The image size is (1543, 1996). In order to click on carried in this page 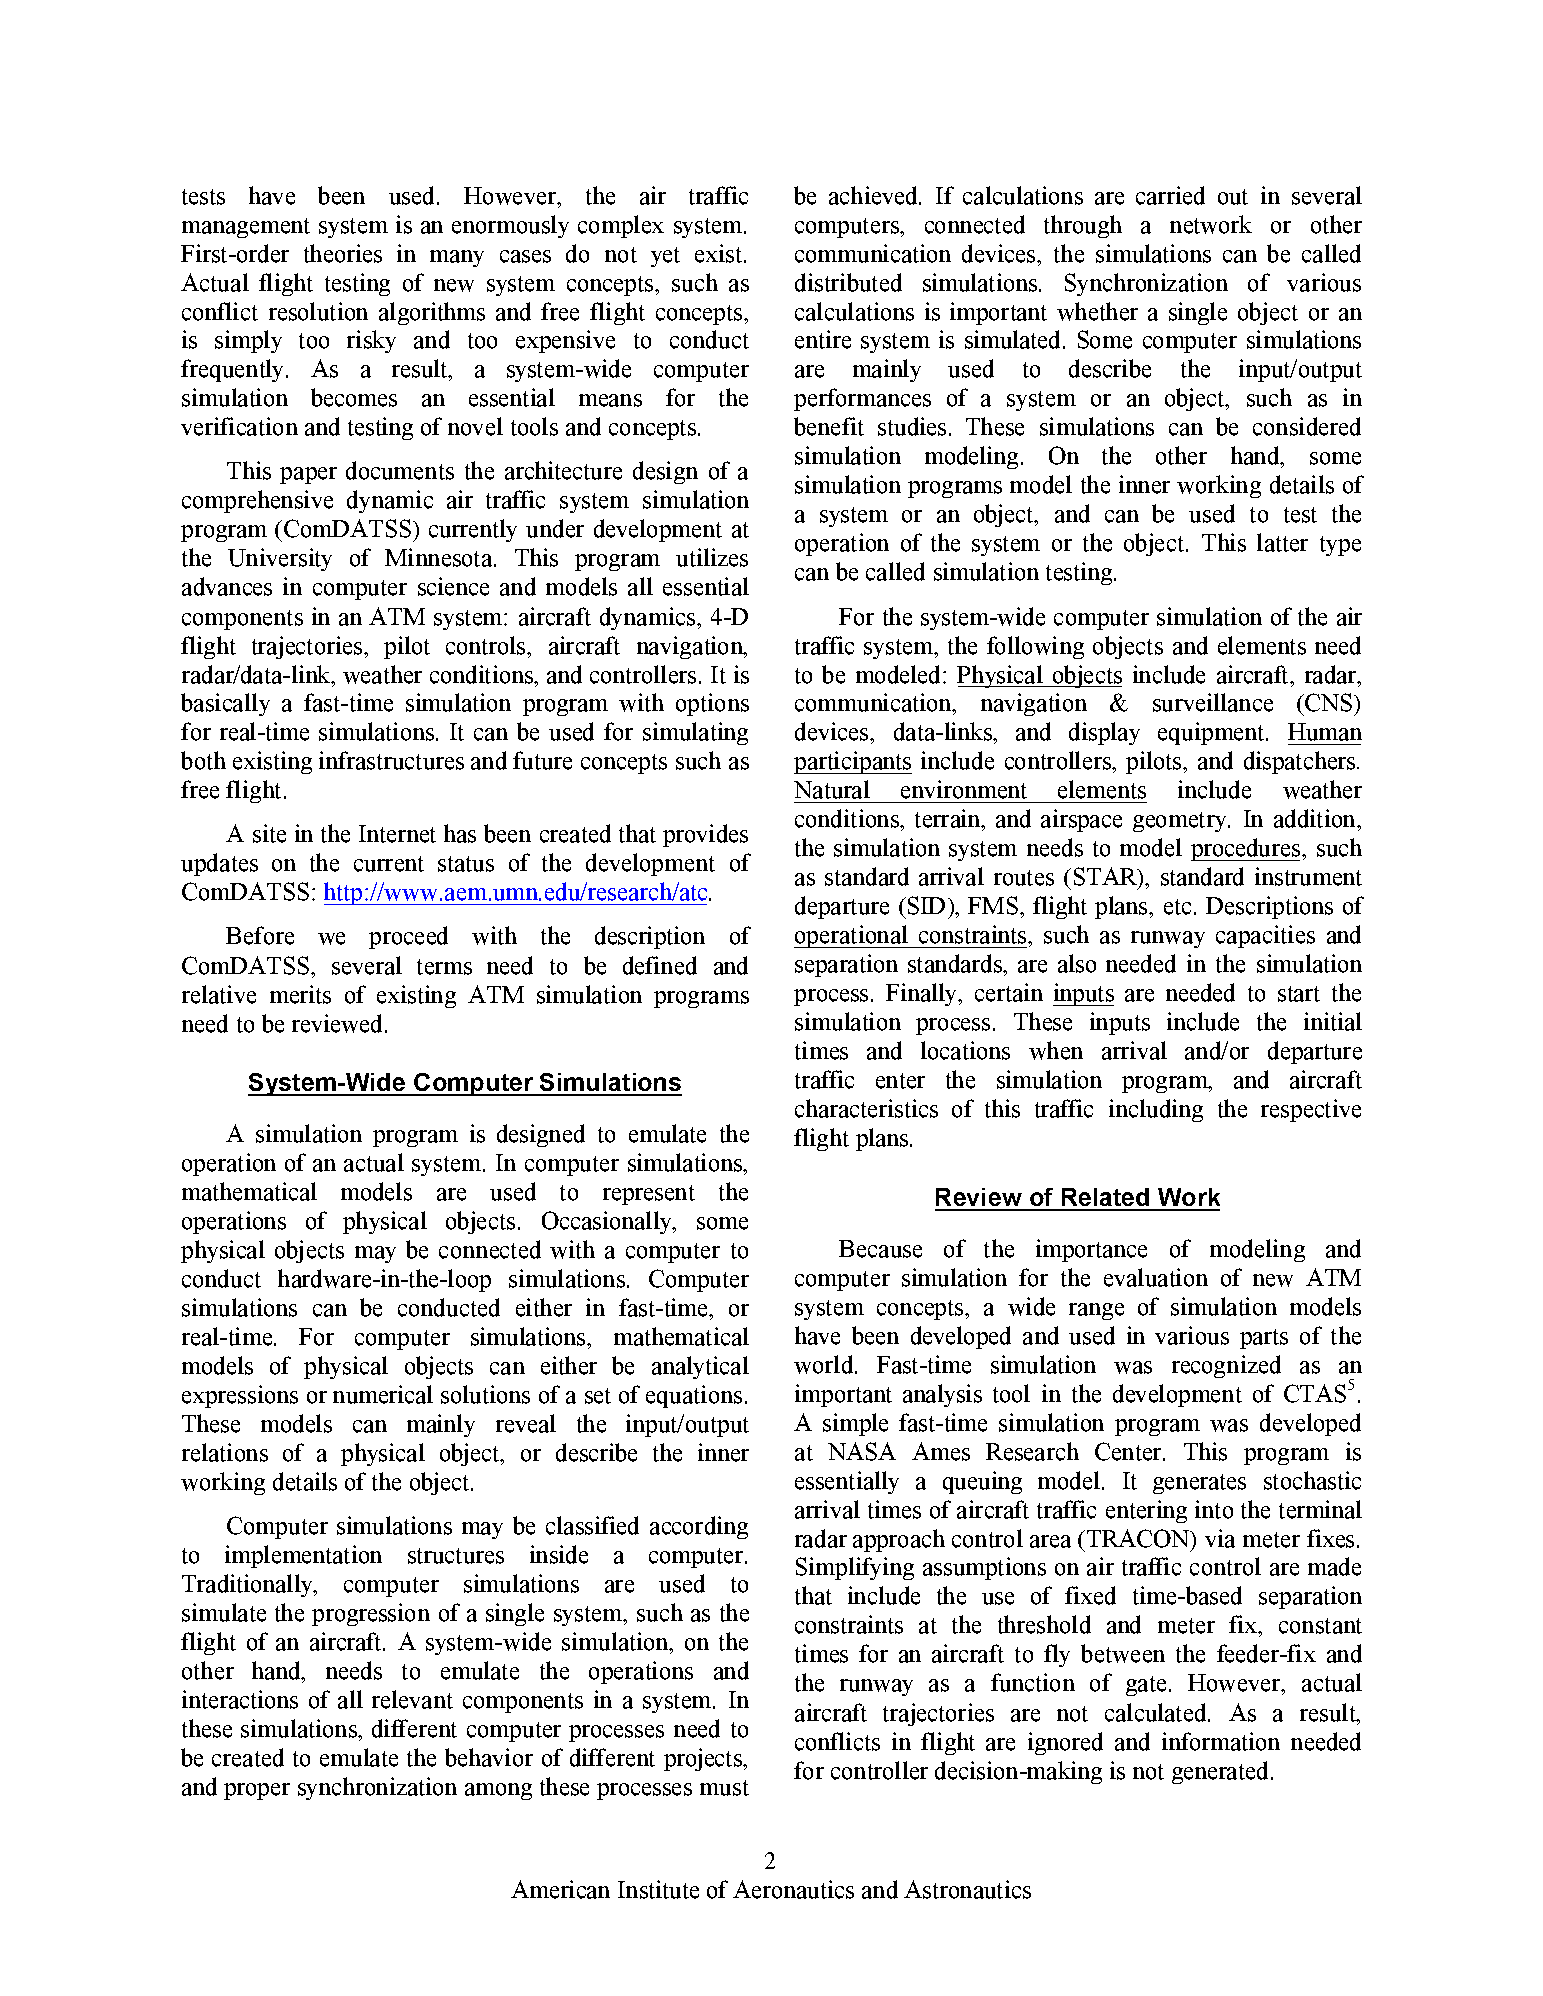, I will do `click(1170, 195)`.
